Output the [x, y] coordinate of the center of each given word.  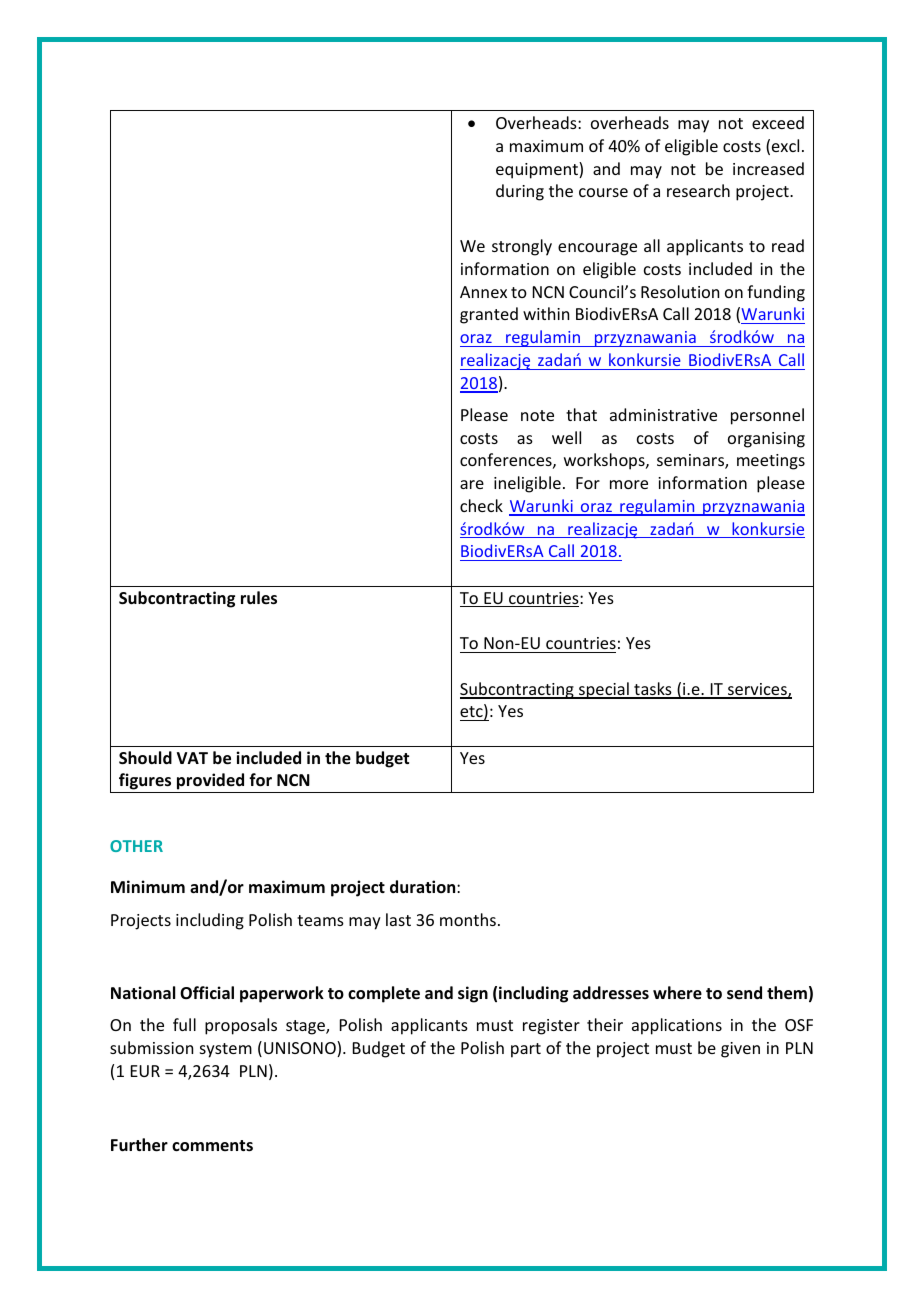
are [472, 484]
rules [259, 598]
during [520, 192]
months [468, 919]
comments [212, 1146]
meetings [771, 462]
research [698, 190]
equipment [538, 170]
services [757, 690]
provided [211, 783]
